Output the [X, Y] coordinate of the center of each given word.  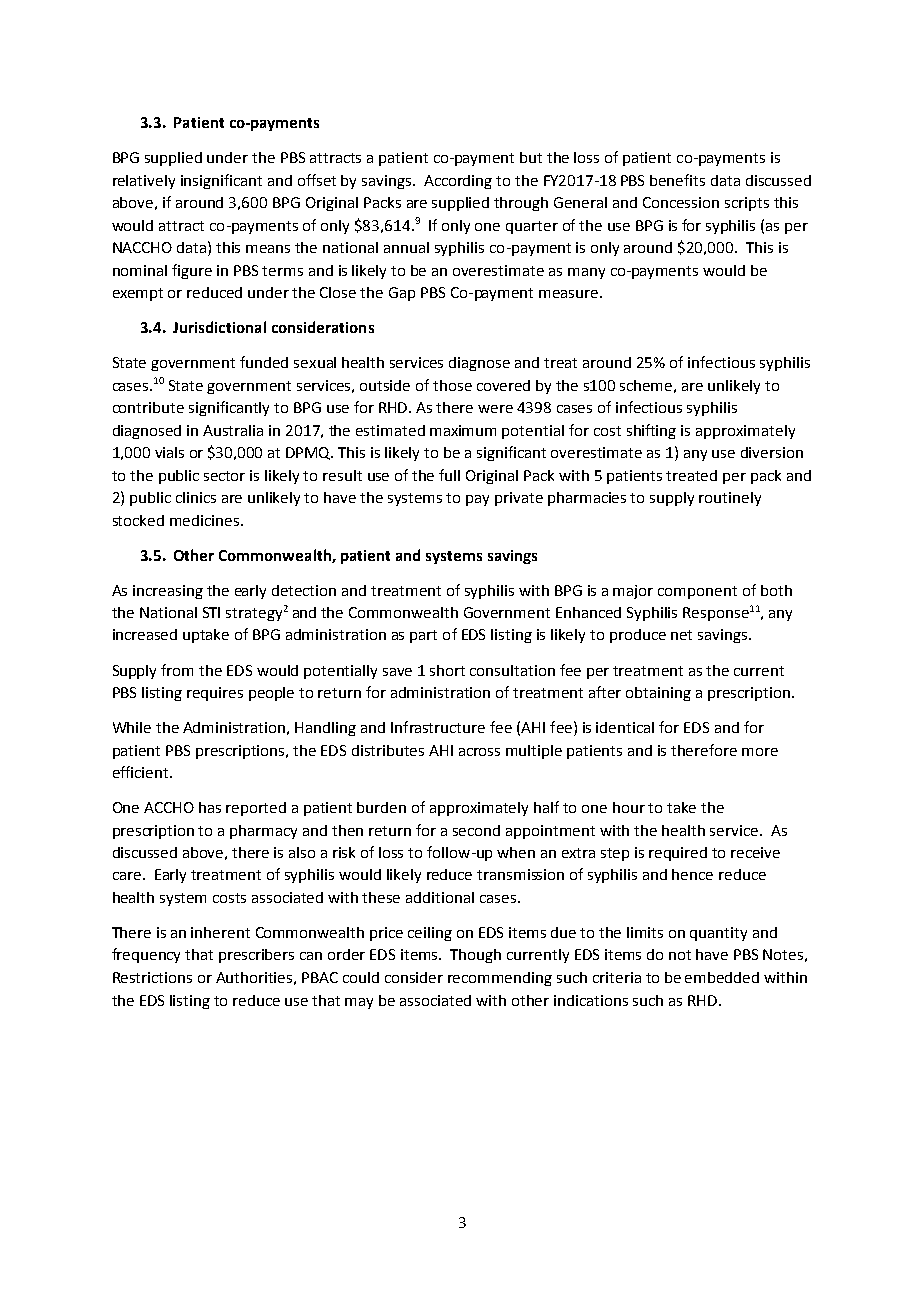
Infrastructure [438, 727]
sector [224, 476]
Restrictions [152, 977]
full [449, 475]
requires [215, 694]
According [458, 182]
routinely [730, 499]
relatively [144, 182]
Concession [681, 202]
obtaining [658, 694]
